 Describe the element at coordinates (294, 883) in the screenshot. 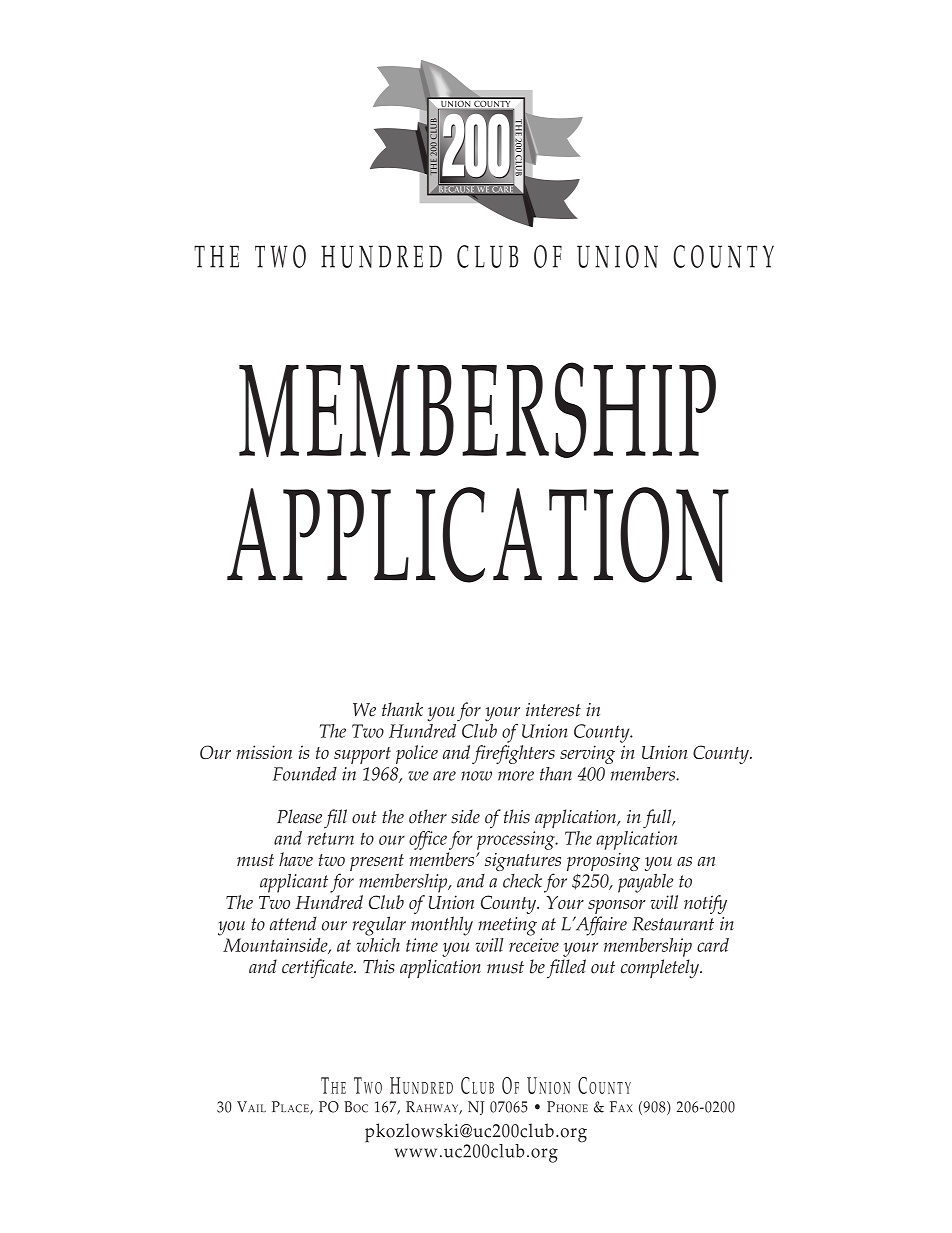

I see `applicant` at that location.
